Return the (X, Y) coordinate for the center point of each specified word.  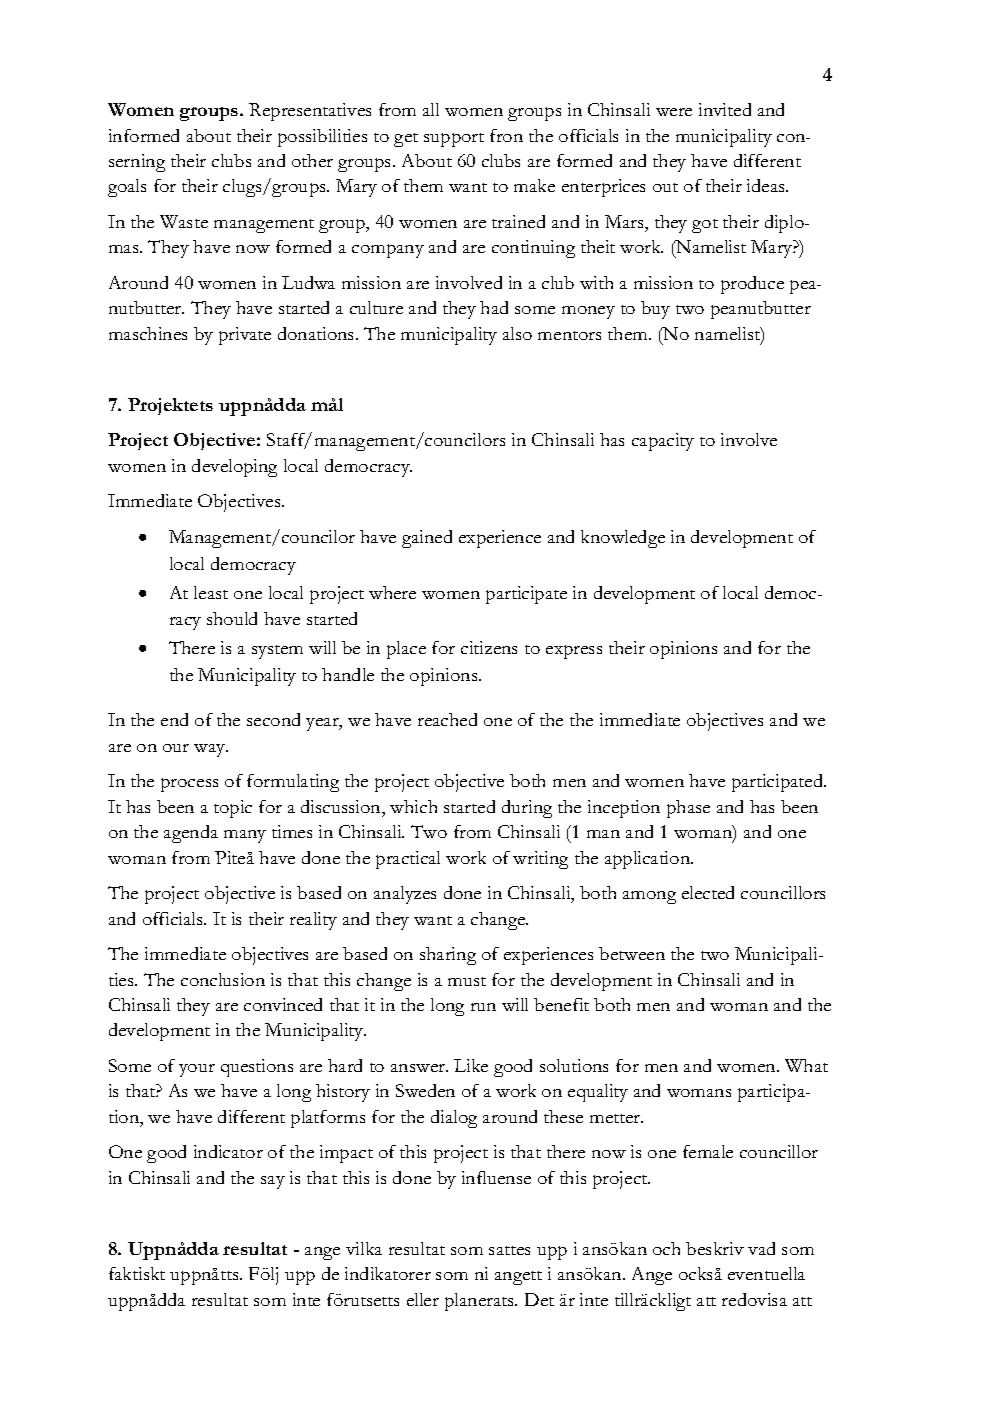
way (211, 750)
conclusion (223, 979)
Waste (184, 221)
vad (761, 1248)
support (454, 140)
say (273, 1182)
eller (423, 1299)
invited (725, 109)
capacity (663, 442)
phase (688, 809)
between (632, 953)
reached (447, 719)
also (517, 333)
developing (234, 468)
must (467, 981)
